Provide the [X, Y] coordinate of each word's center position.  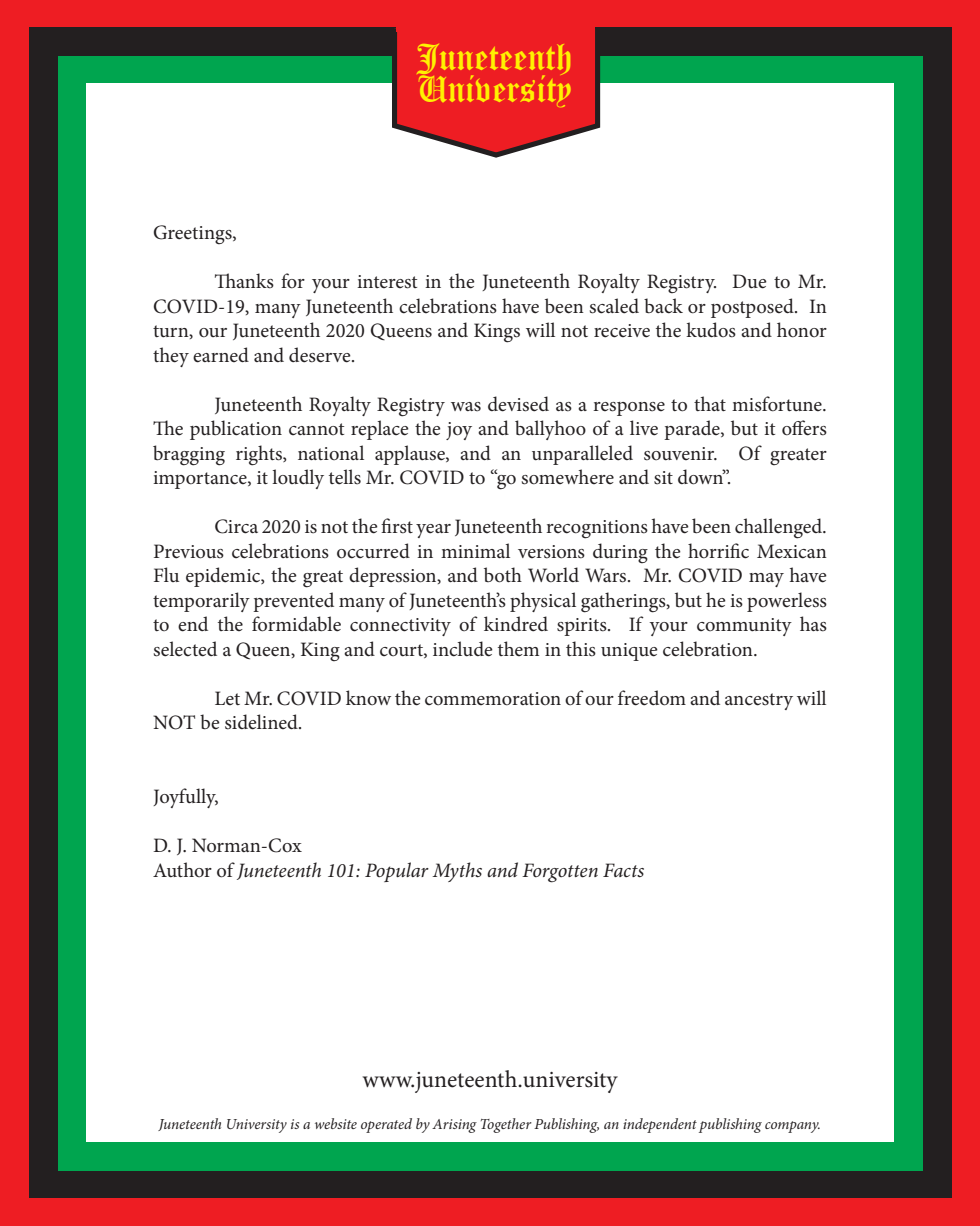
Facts [623, 870]
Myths [457, 872]
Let [227, 698]
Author [182, 869]
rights [260, 455]
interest [387, 282]
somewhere [568, 477]
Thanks [244, 281]
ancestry [759, 701]
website [336, 1123]
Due [749, 281]
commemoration [493, 699]
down [702, 477]
